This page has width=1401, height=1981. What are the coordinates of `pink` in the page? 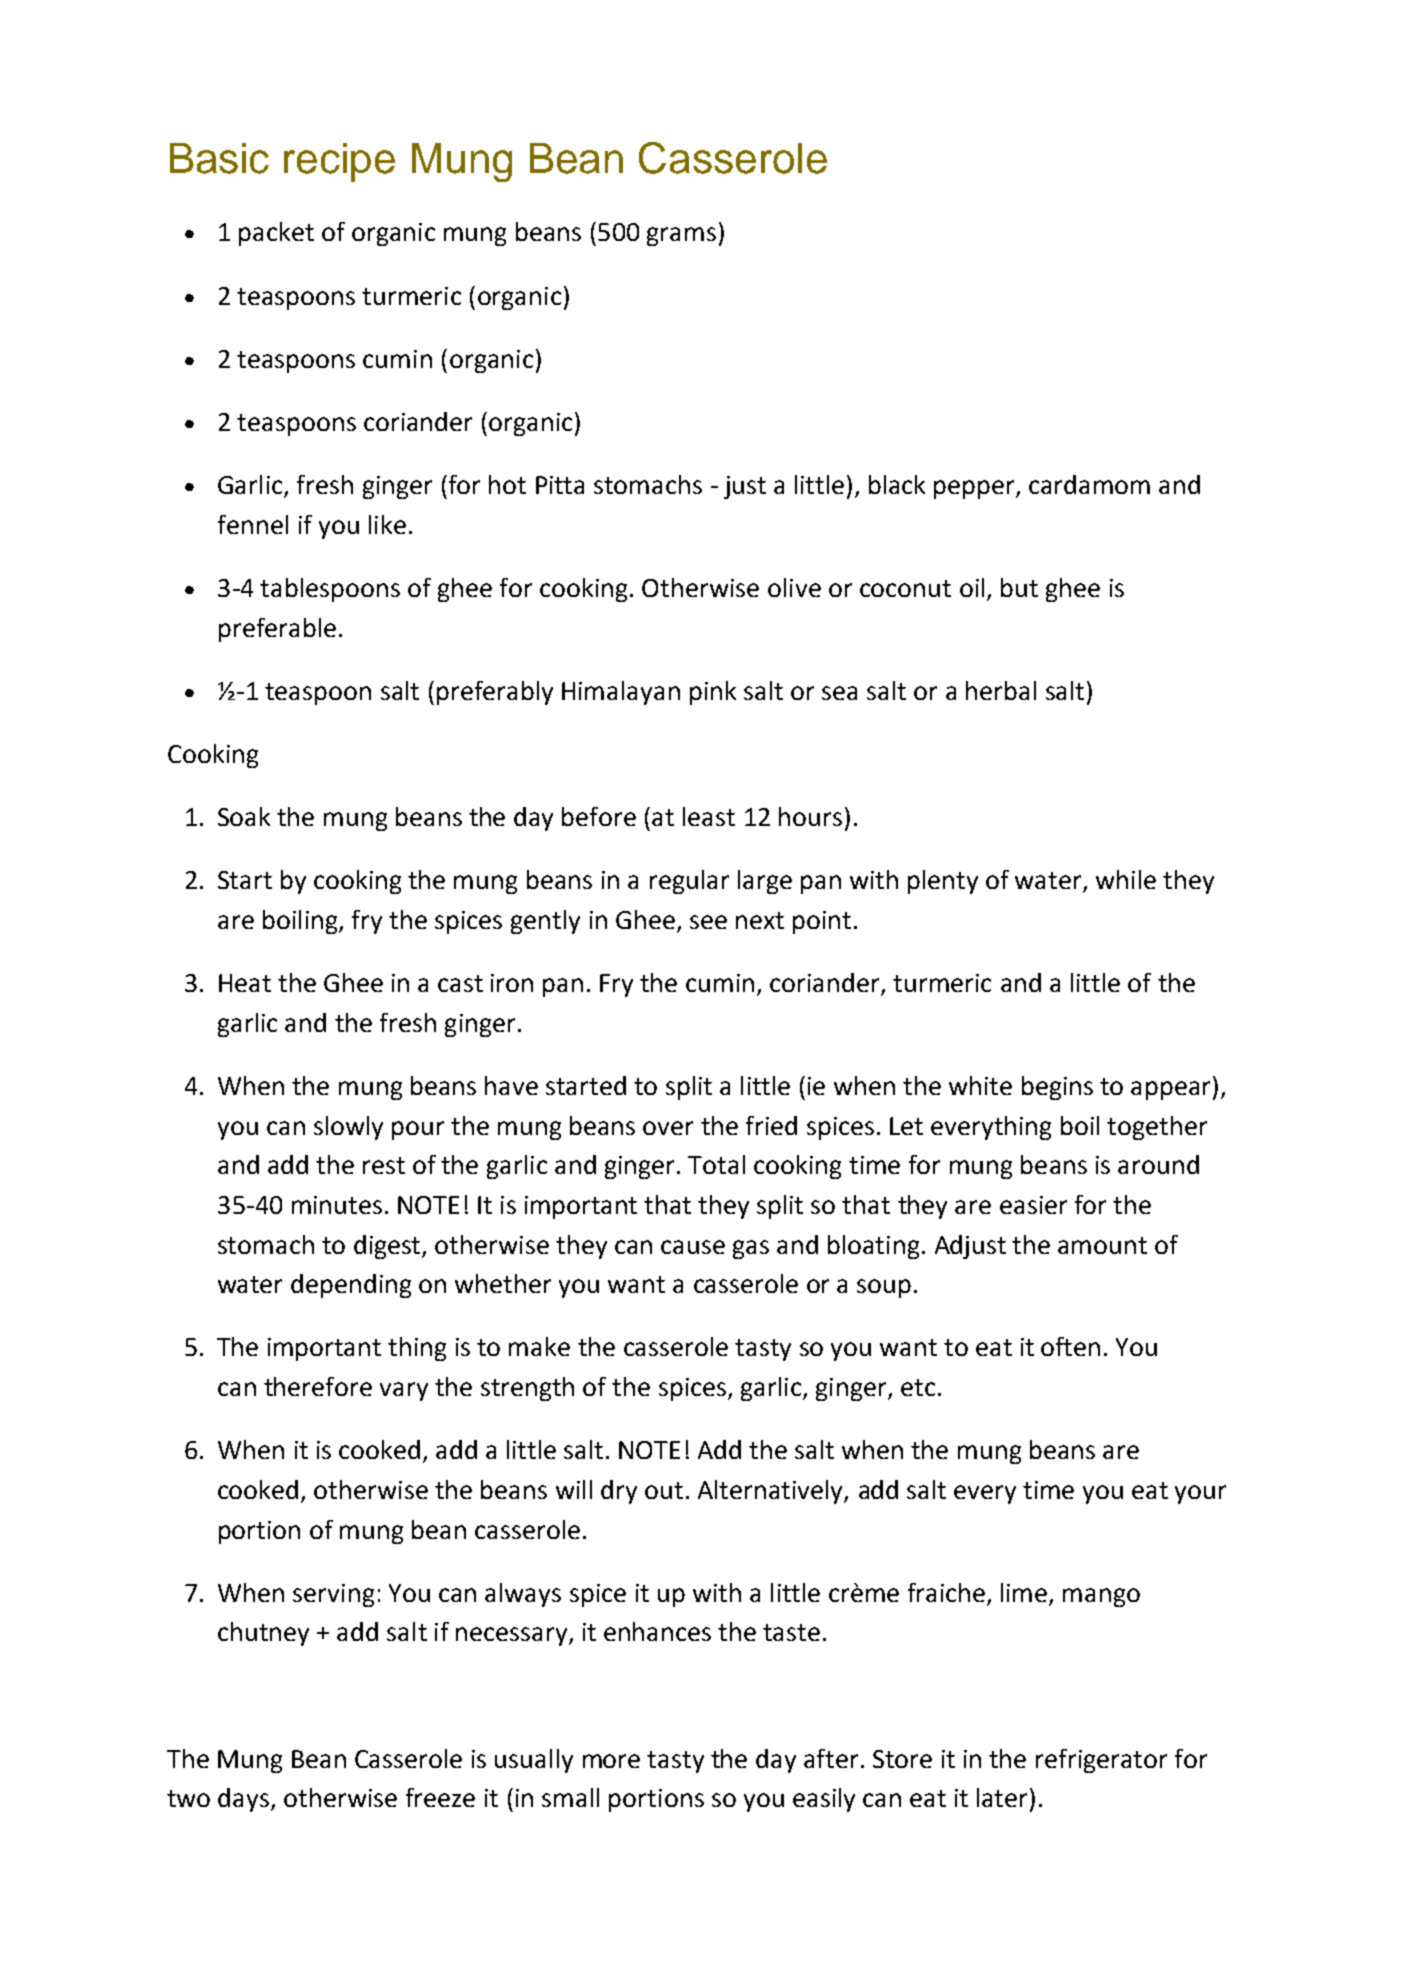 It's located at (713, 693).
